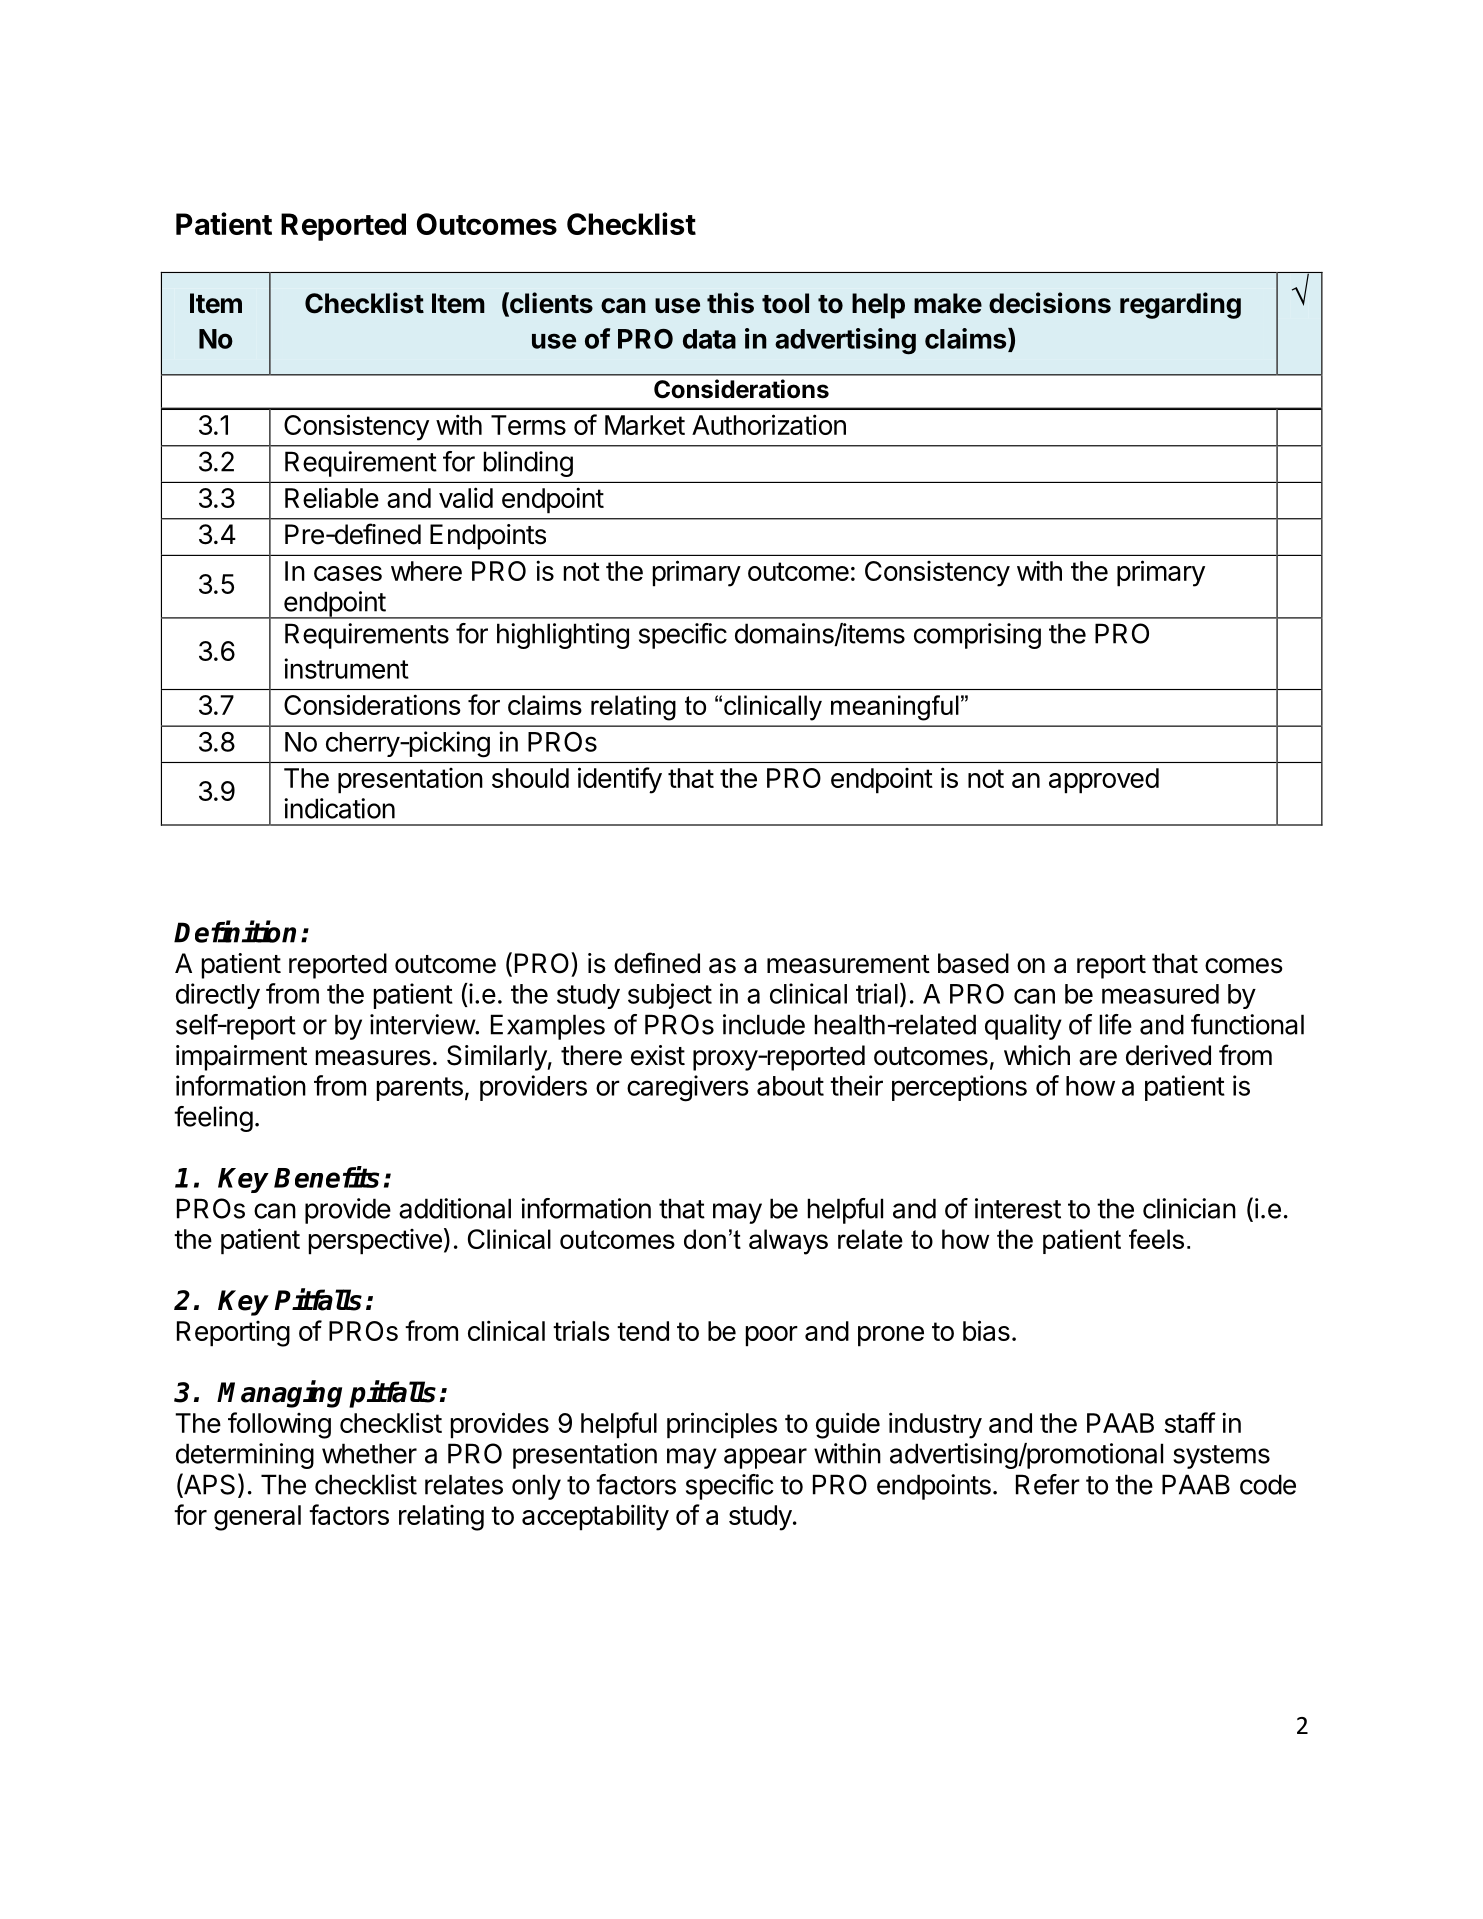  I want to click on appear, so click(765, 1458).
